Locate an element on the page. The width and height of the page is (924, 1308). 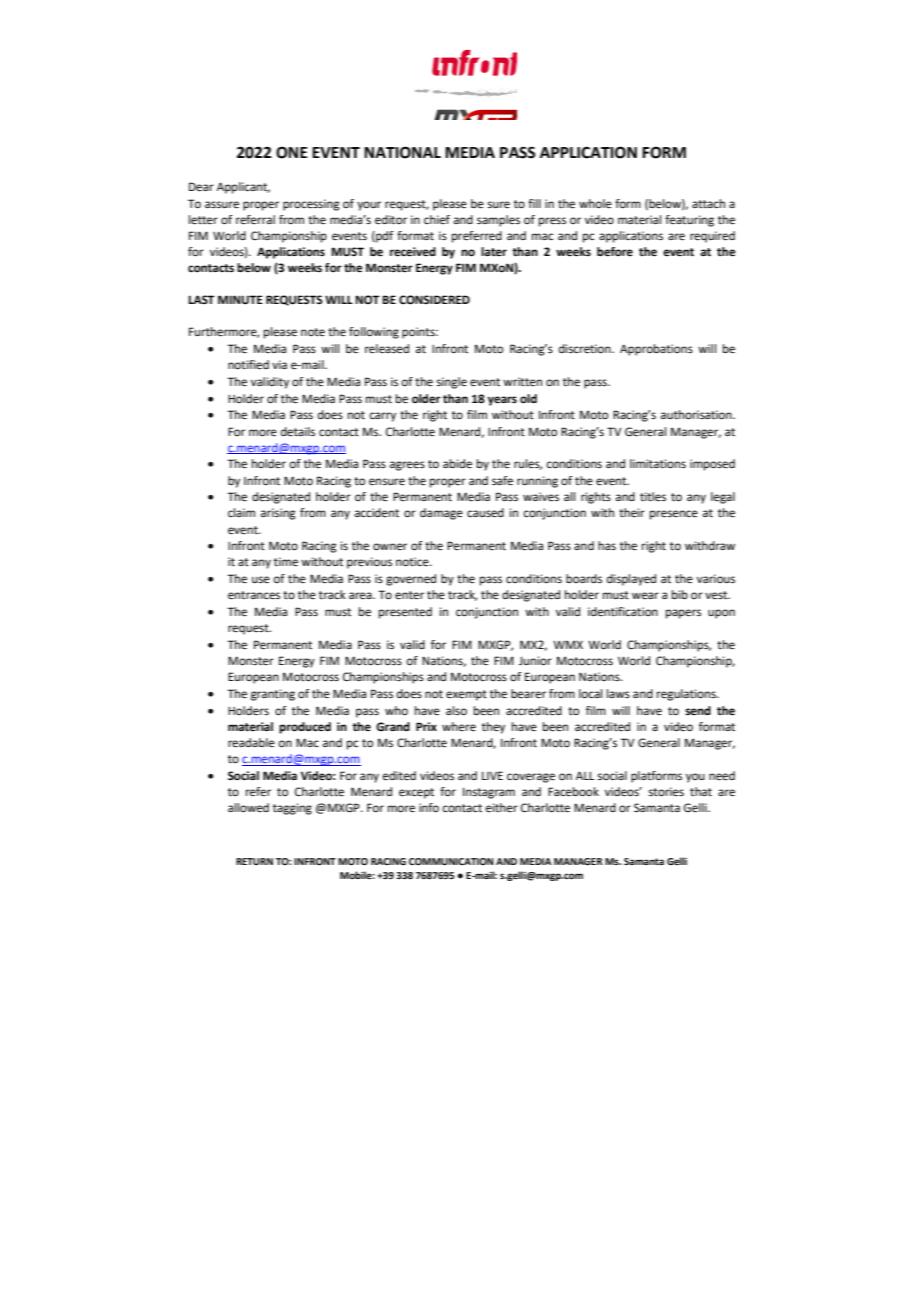
damage is located at coordinates (441, 514).
